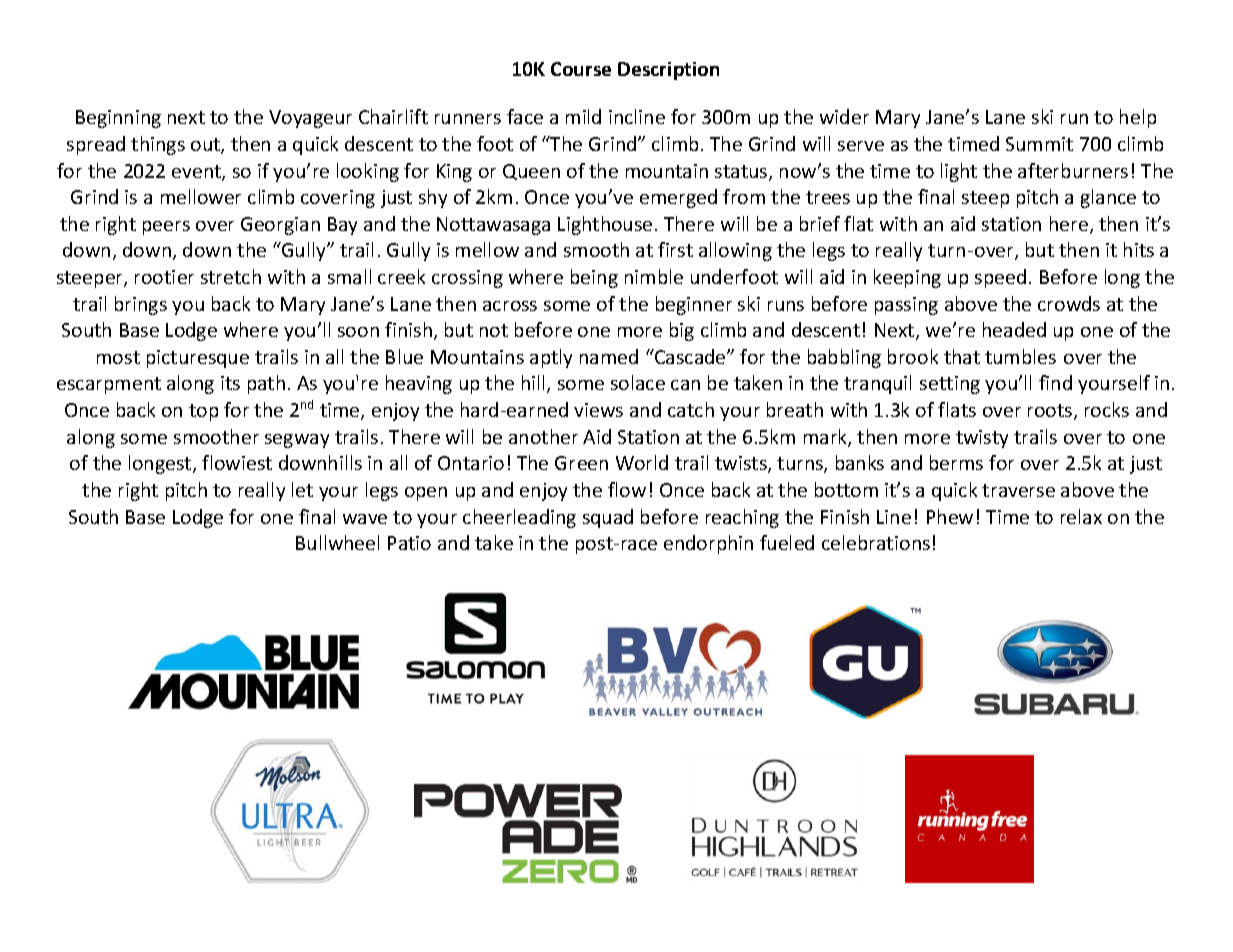 This document has height=952, width=1233. What do you see at coordinates (694, 305) in the document?
I see `beginner` at bounding box center [694, 305].
